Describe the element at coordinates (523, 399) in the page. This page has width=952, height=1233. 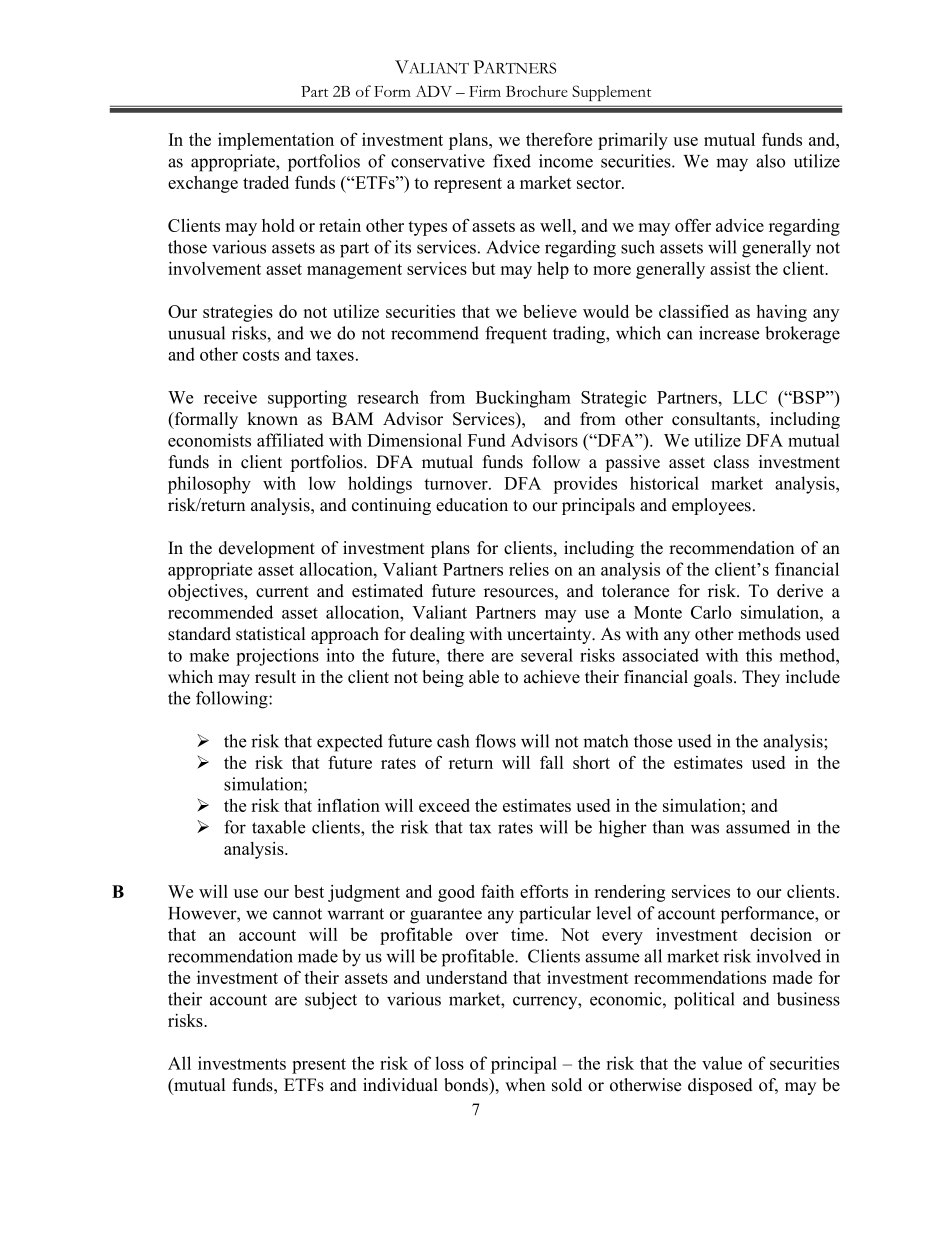
I see `Buckingham` at that location.
